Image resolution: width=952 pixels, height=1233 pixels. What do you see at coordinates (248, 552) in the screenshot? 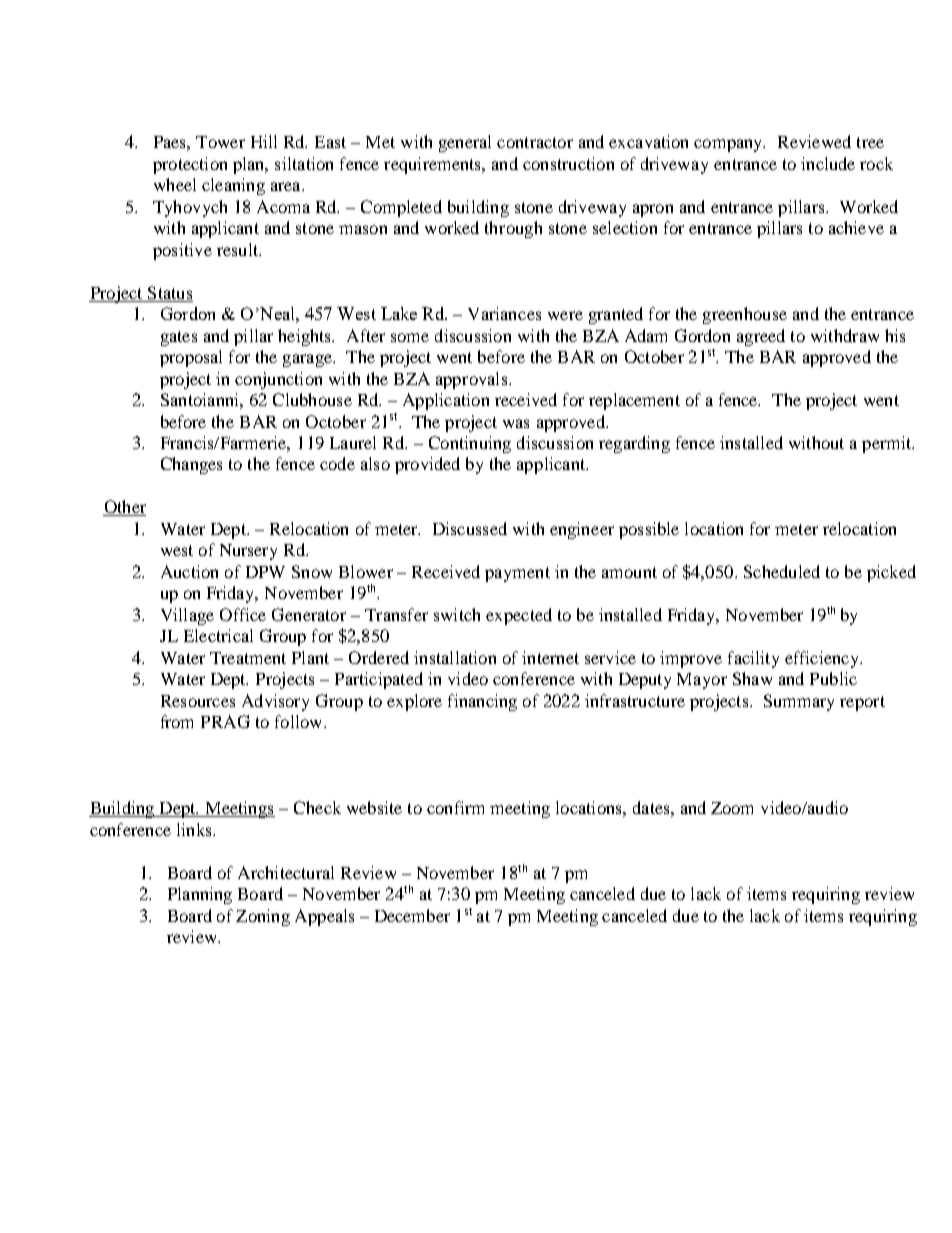
I see `Nursery` at bounding box center [248, 552].
